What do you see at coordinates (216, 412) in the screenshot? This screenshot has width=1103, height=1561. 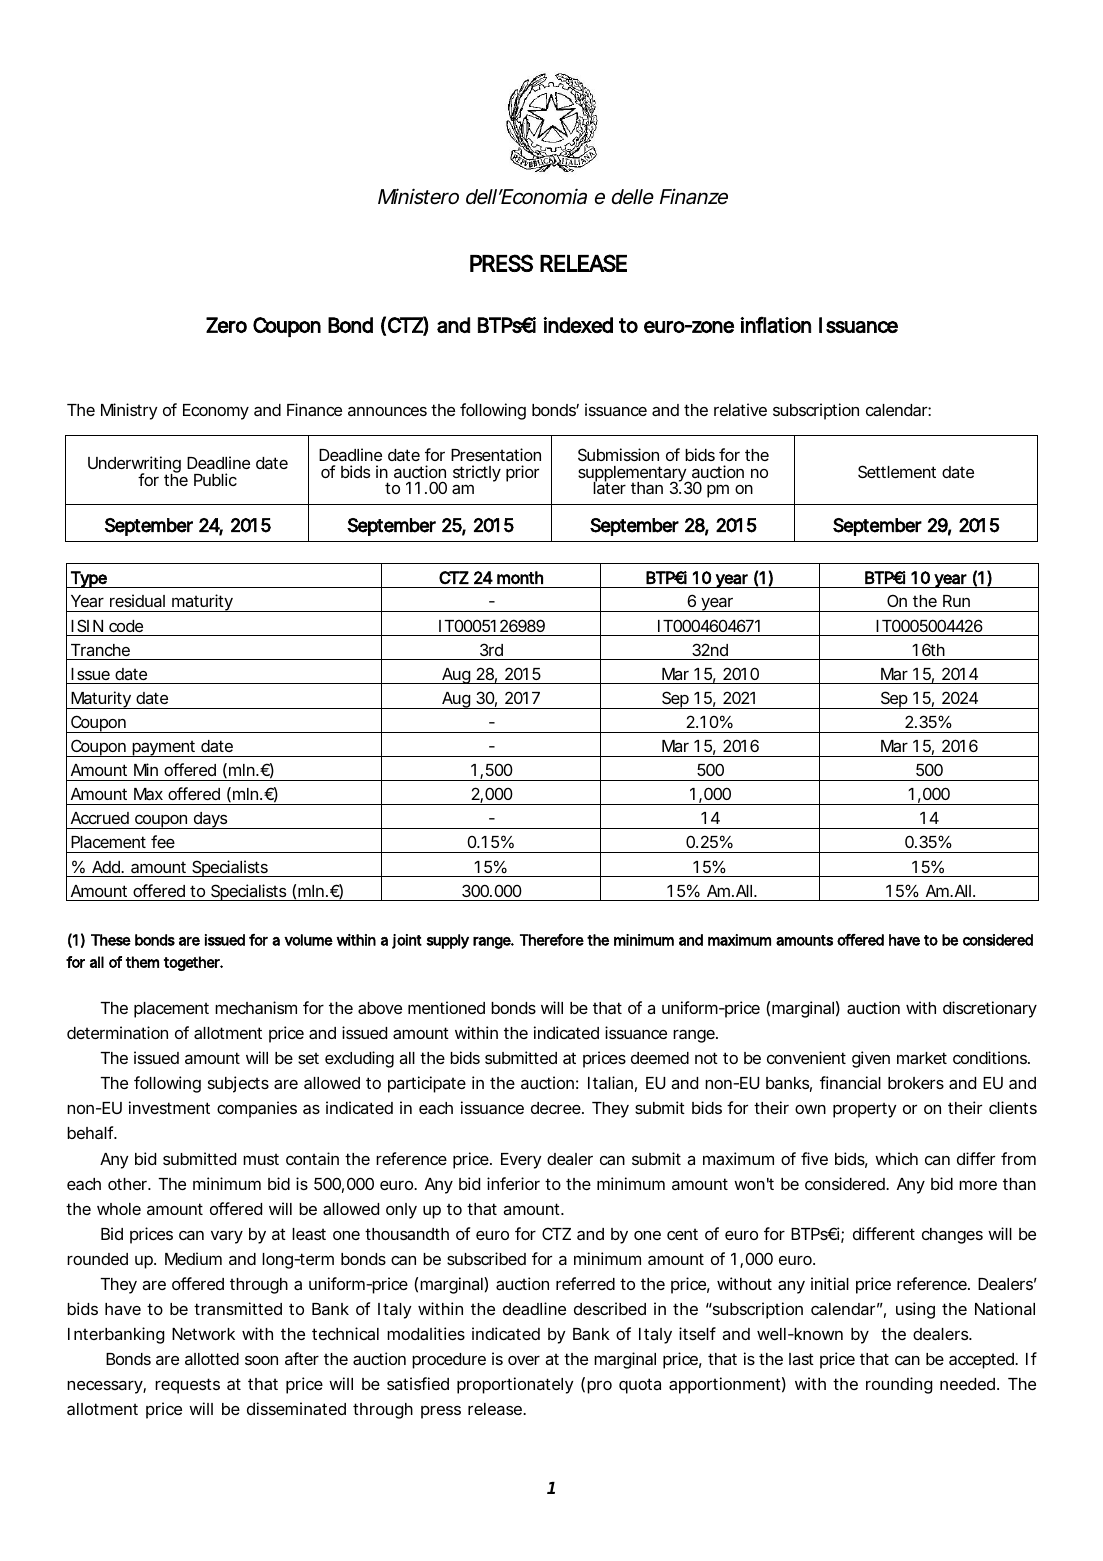 I see `Economy` at bounding box center [216, 412].
